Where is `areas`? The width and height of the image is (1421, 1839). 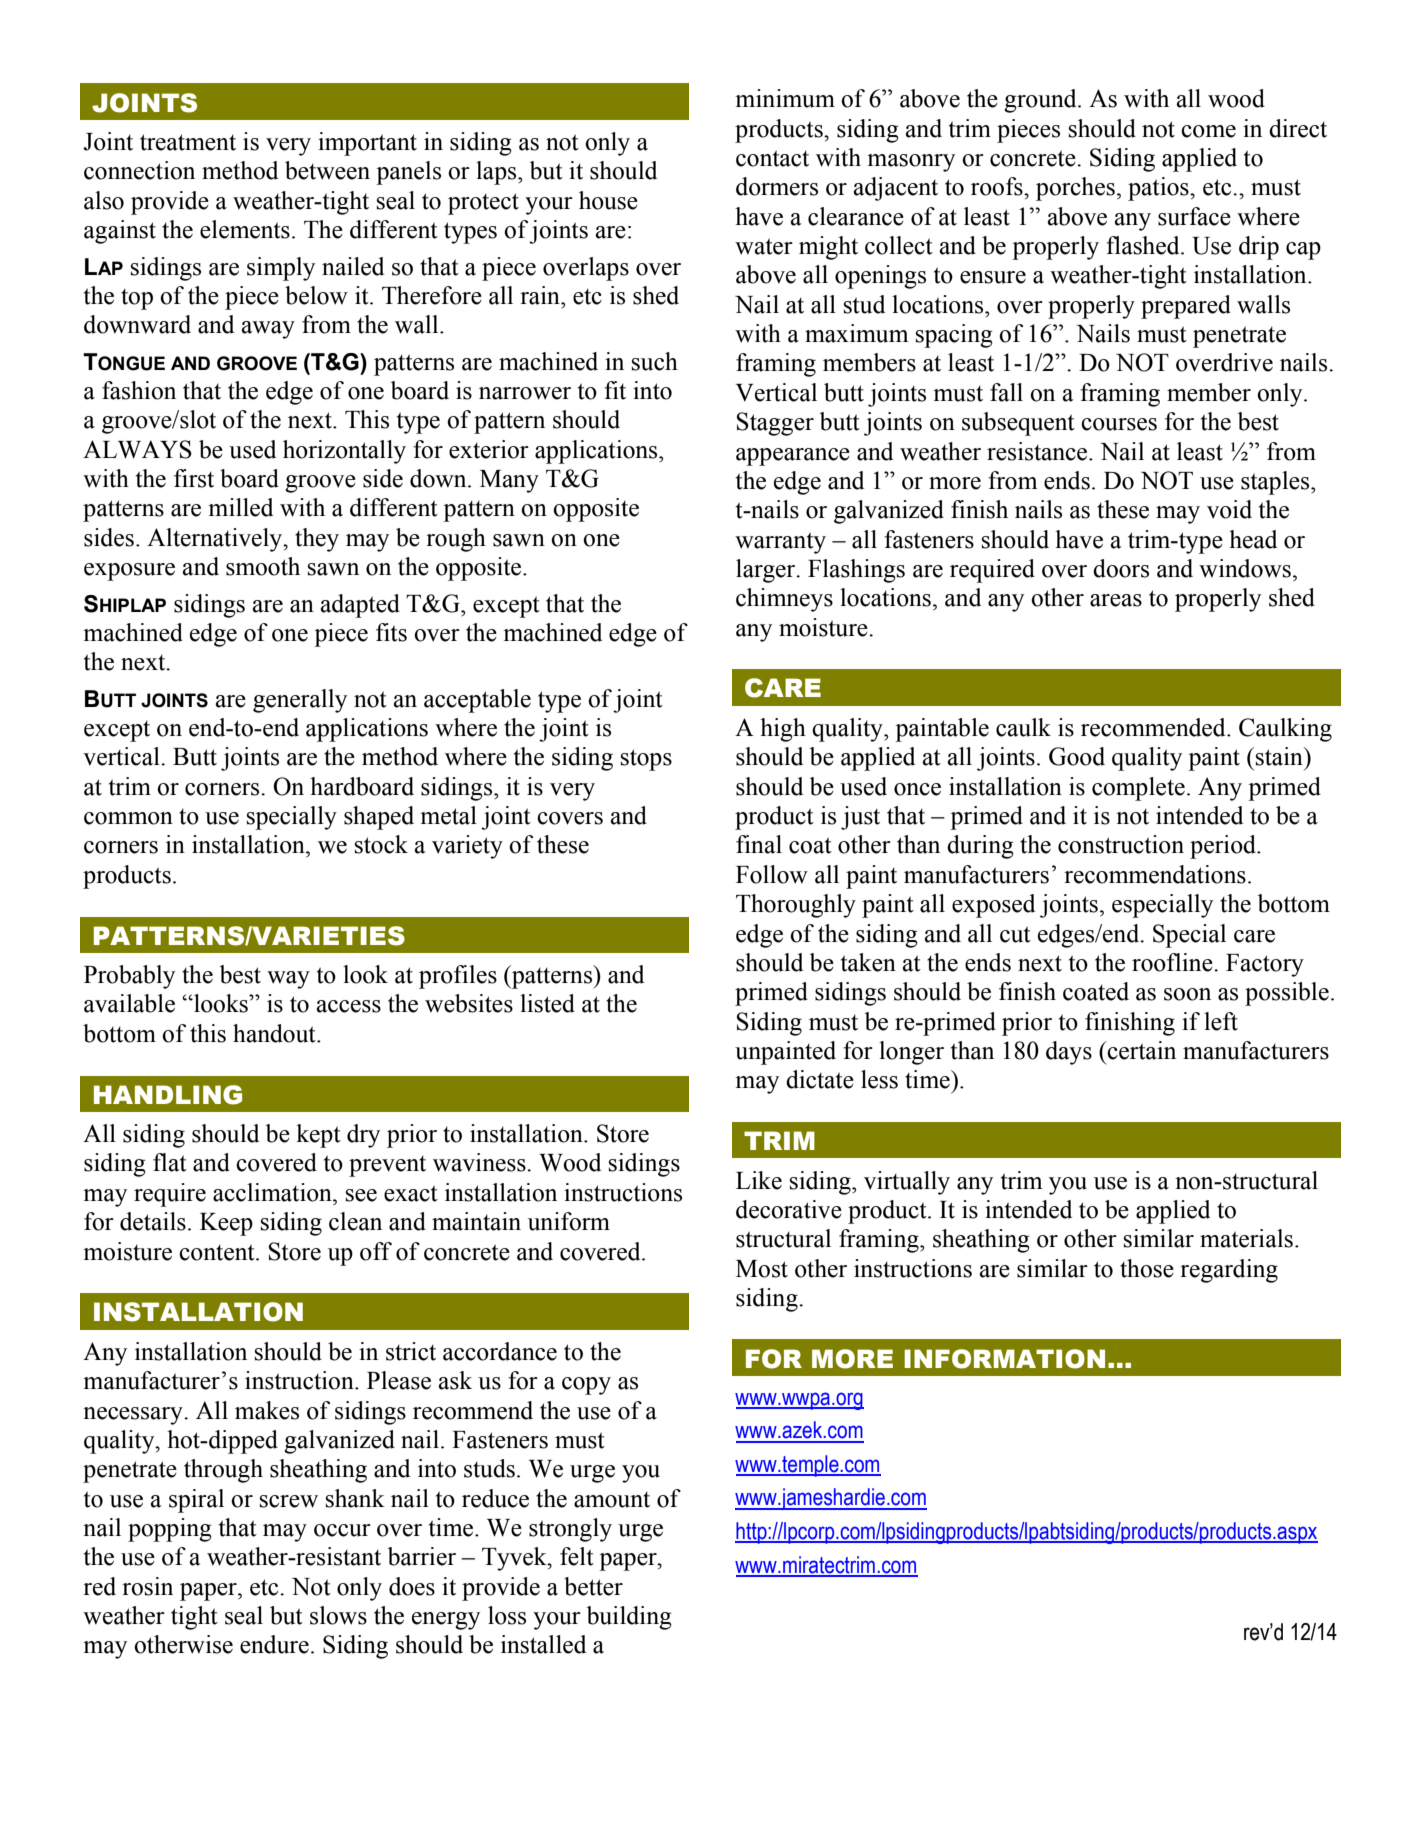 areas is located at coordinates (1116, 600).
